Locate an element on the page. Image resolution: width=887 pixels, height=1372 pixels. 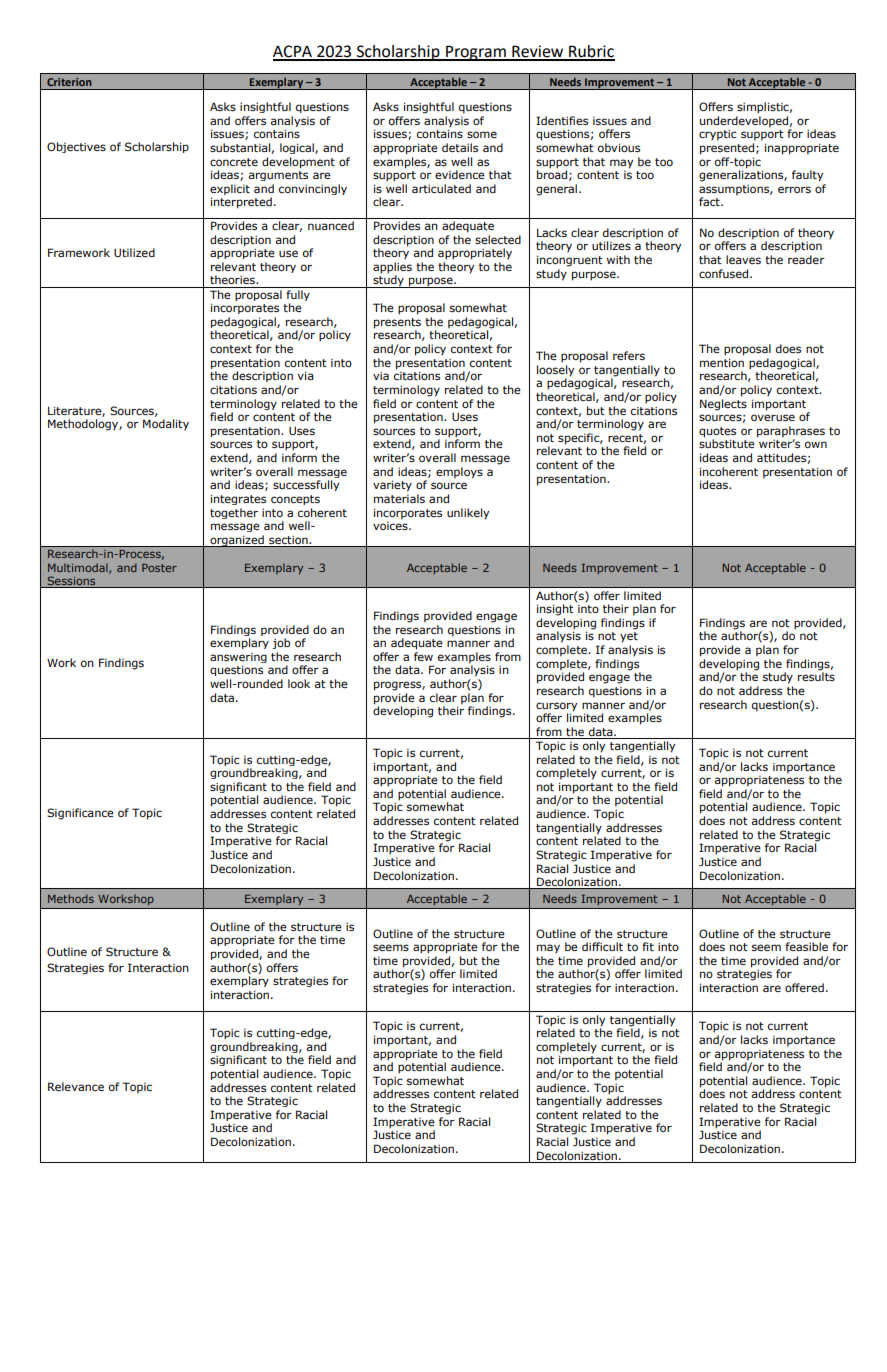
Modality is located at coordinates (166, 425).
